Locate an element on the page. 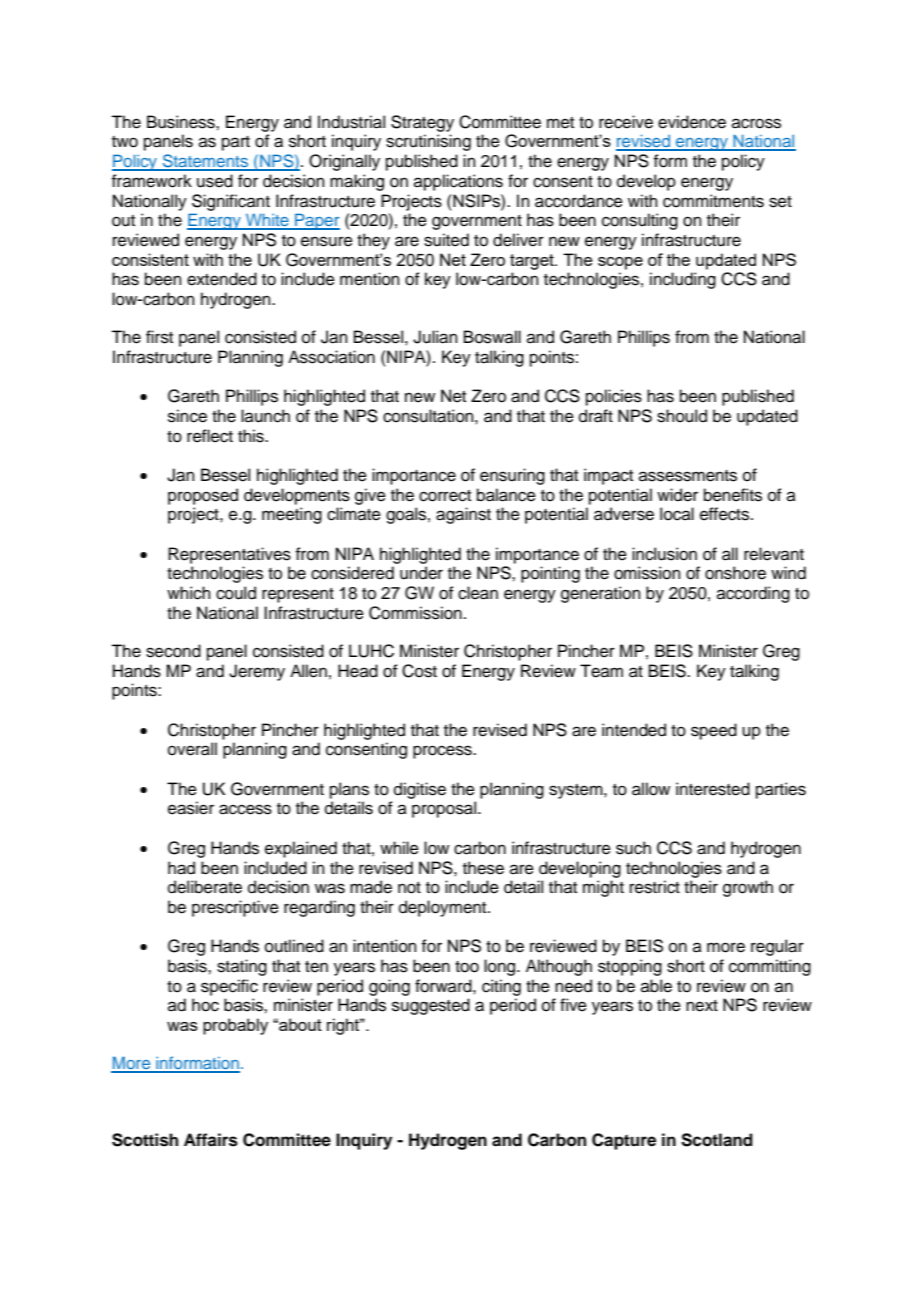 The image size is (924, 1308). suggested is located at coordinates (431, 1006).
